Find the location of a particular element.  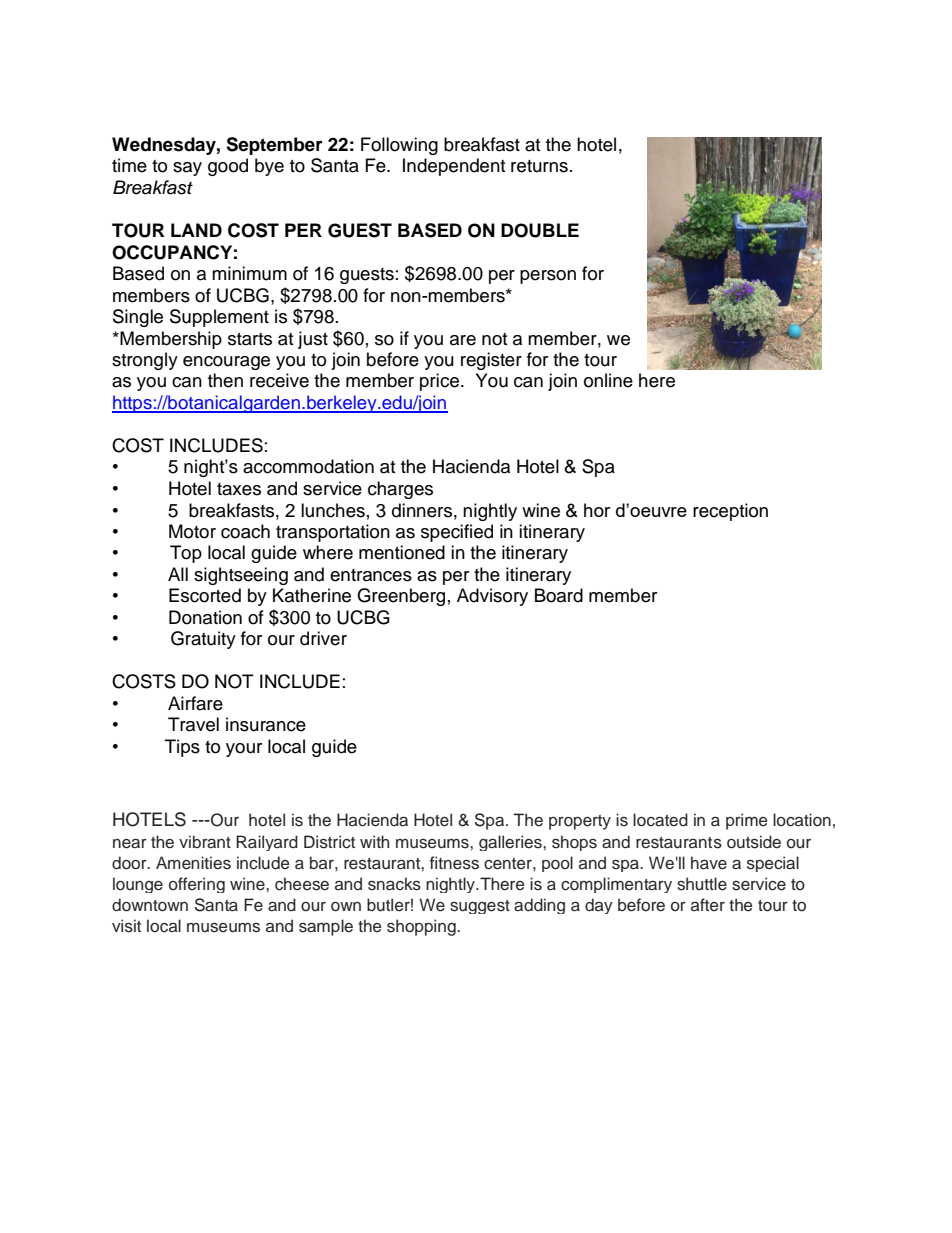

say is located at coordinates (187, 169).
